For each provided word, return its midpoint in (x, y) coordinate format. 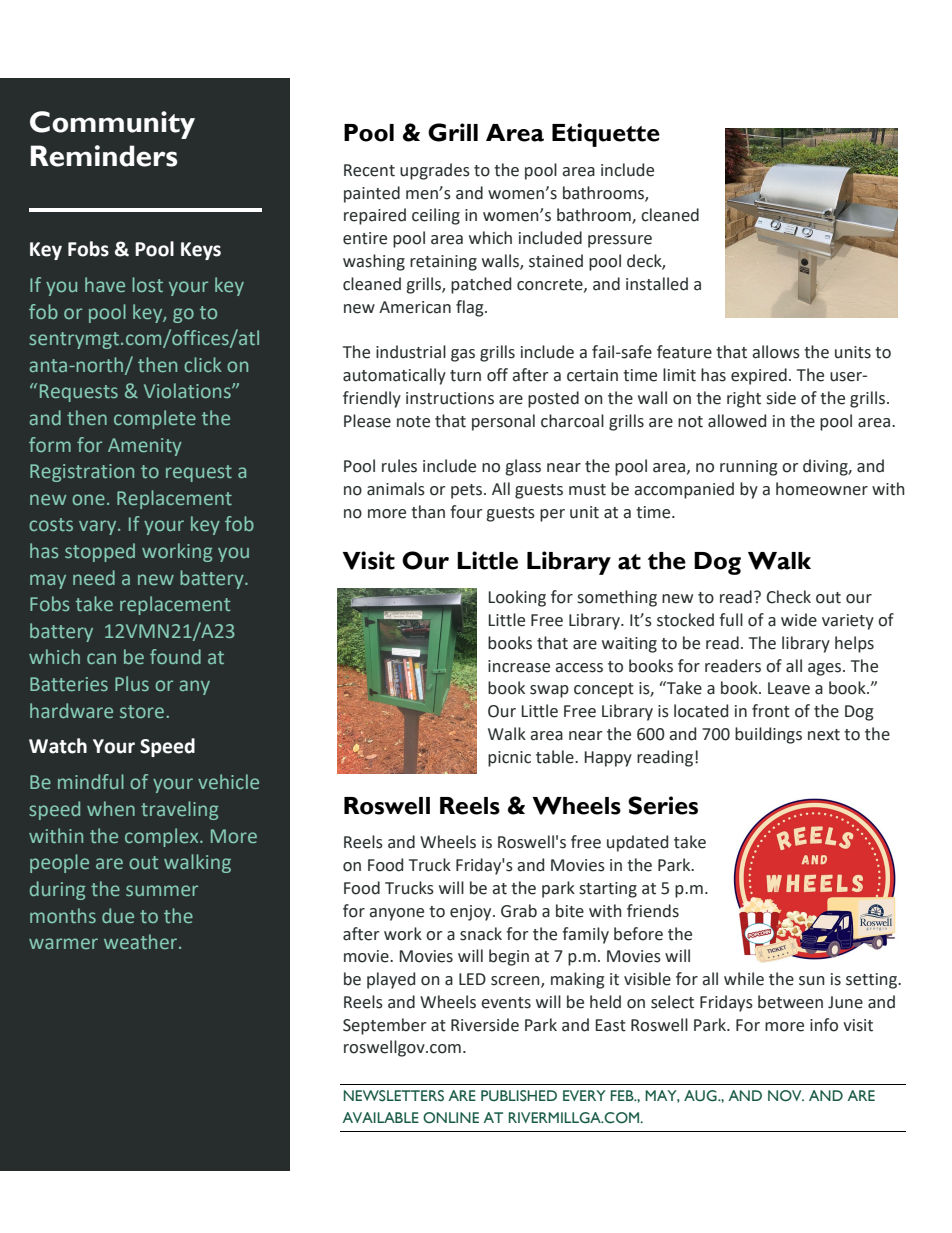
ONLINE (451, 1117)
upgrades (435, 171)
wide (799, 620)
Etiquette (606, 135)
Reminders (104, 156)
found (175, 656)
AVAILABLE (381, 1117)
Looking (517, 598)
